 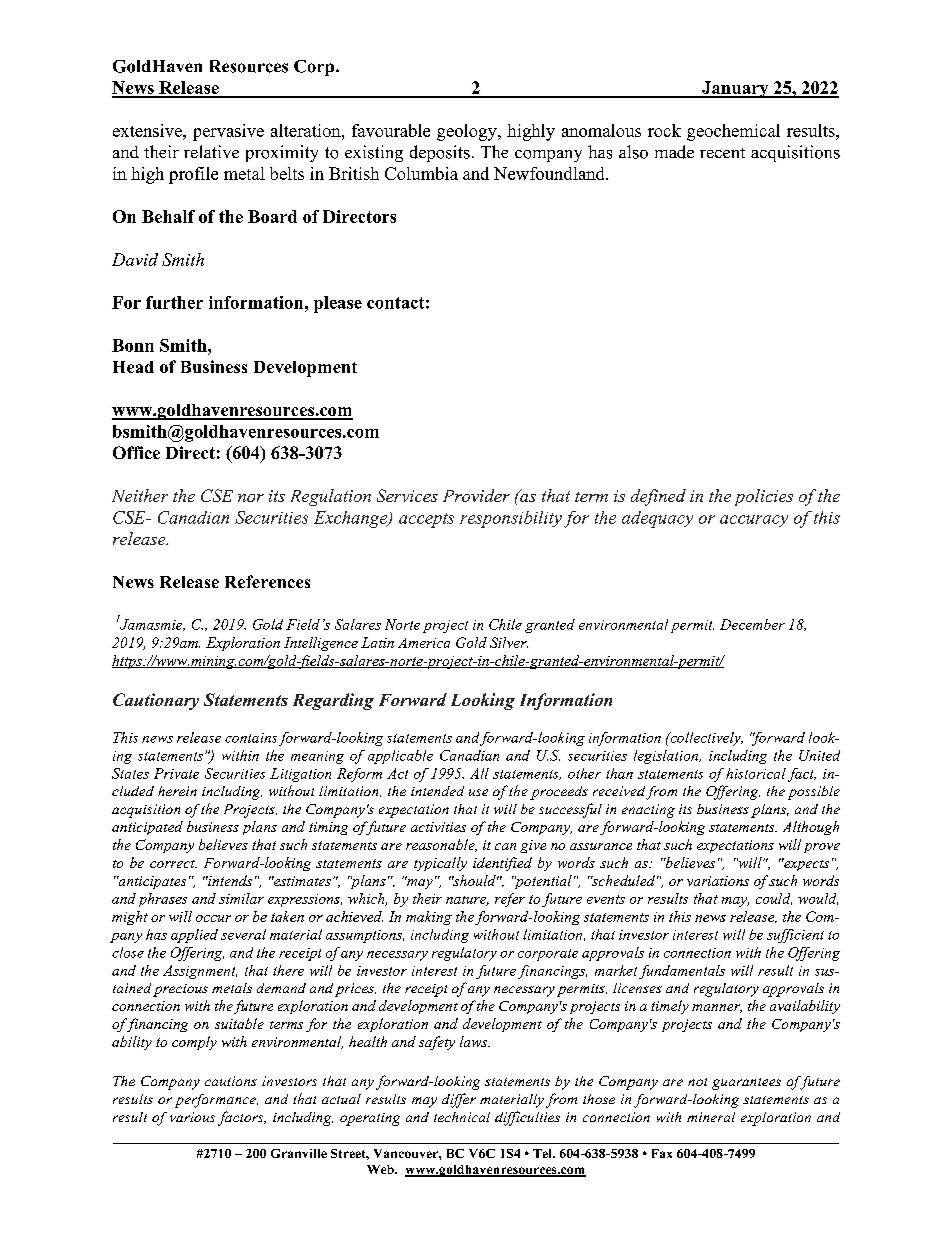 What do you see at coordinates (733, 132) in the document?
I see `geochemical` at bounding box center [733, 132].
